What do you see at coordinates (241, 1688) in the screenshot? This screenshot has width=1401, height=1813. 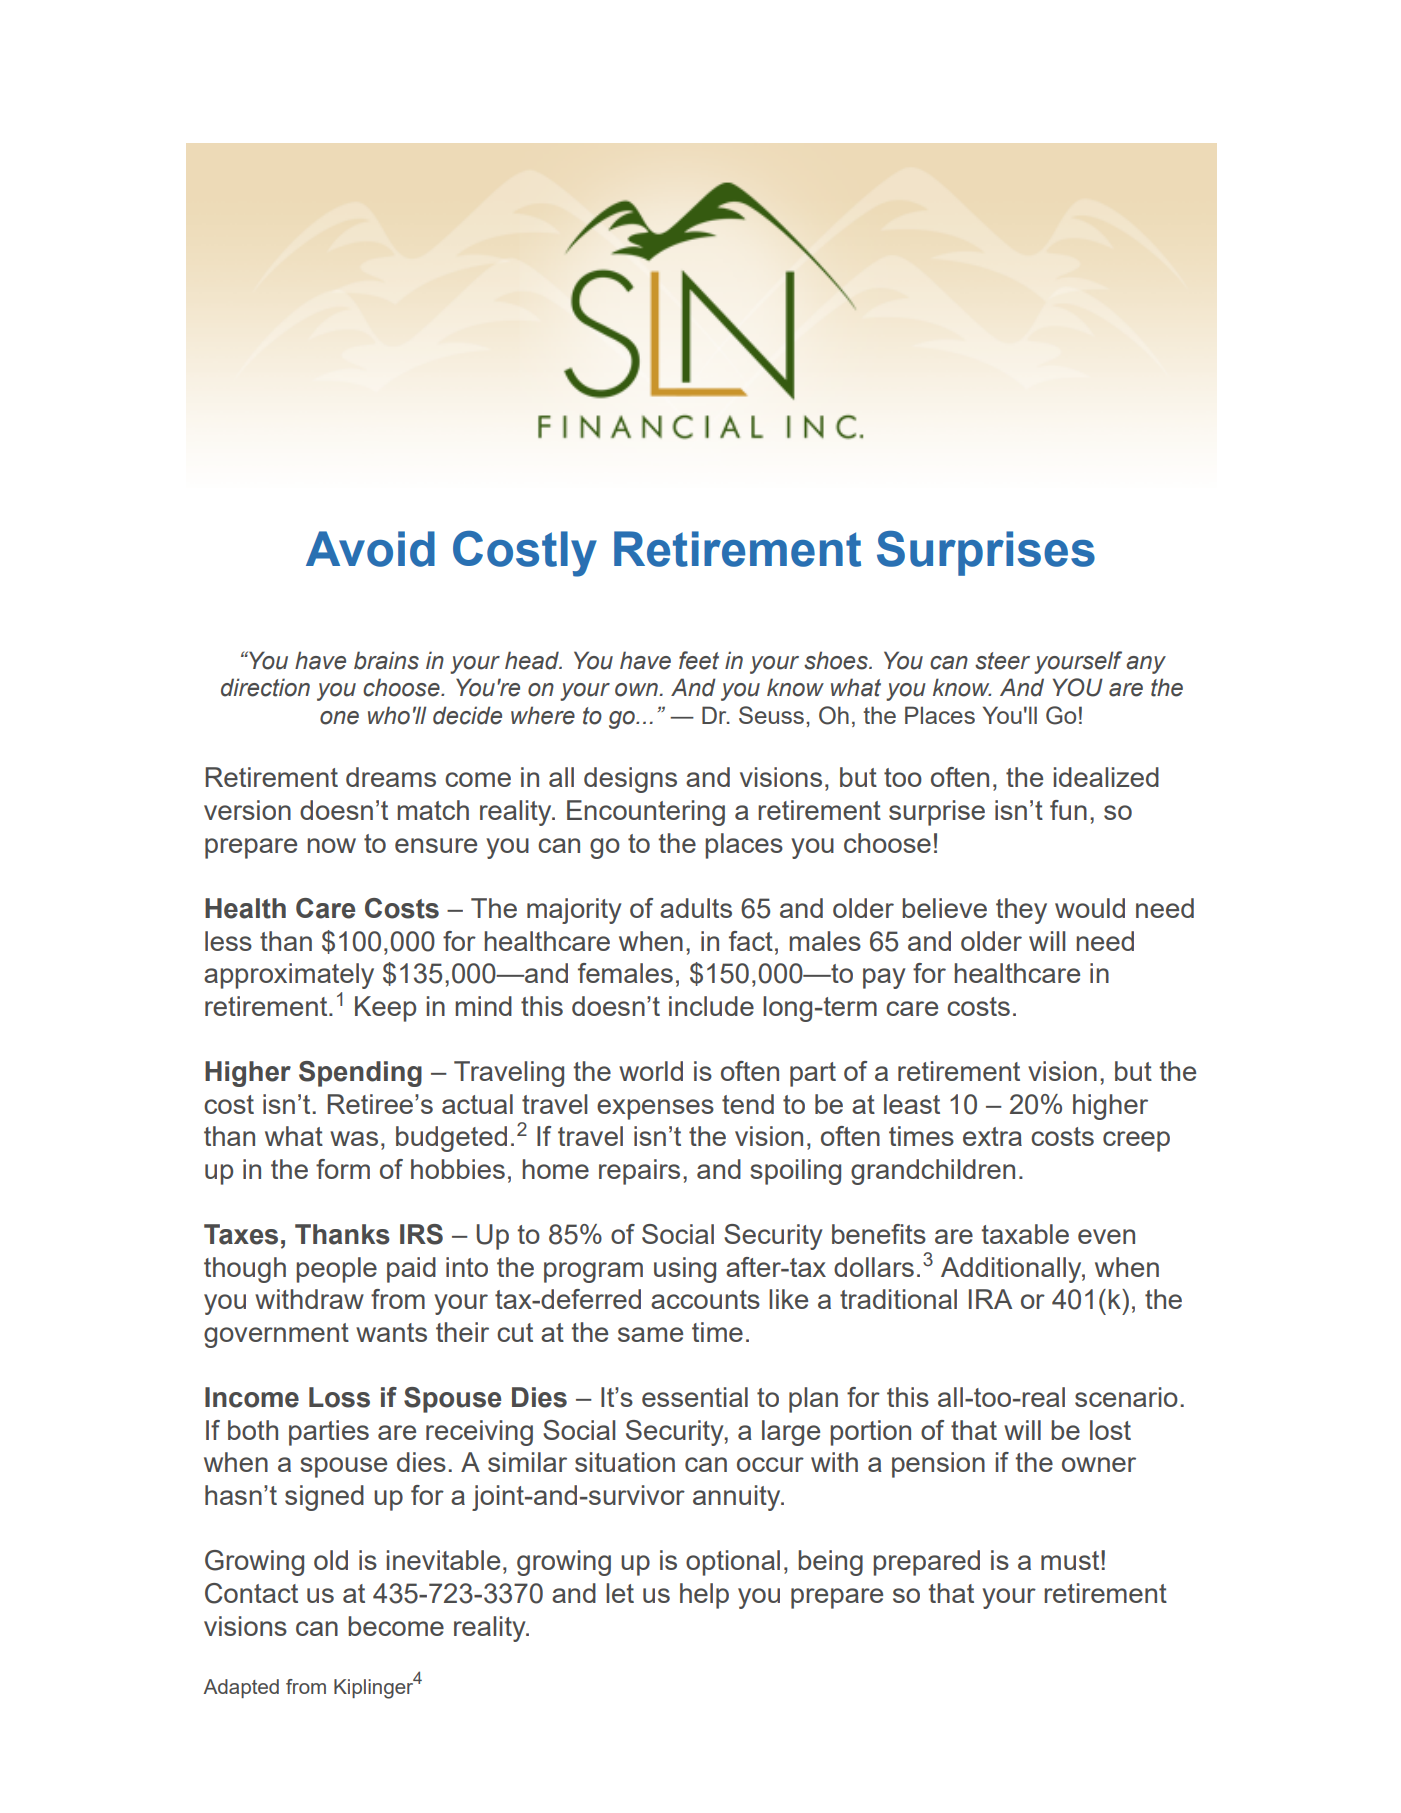 I see `Adapted` at bounding box center [241, 1688].
